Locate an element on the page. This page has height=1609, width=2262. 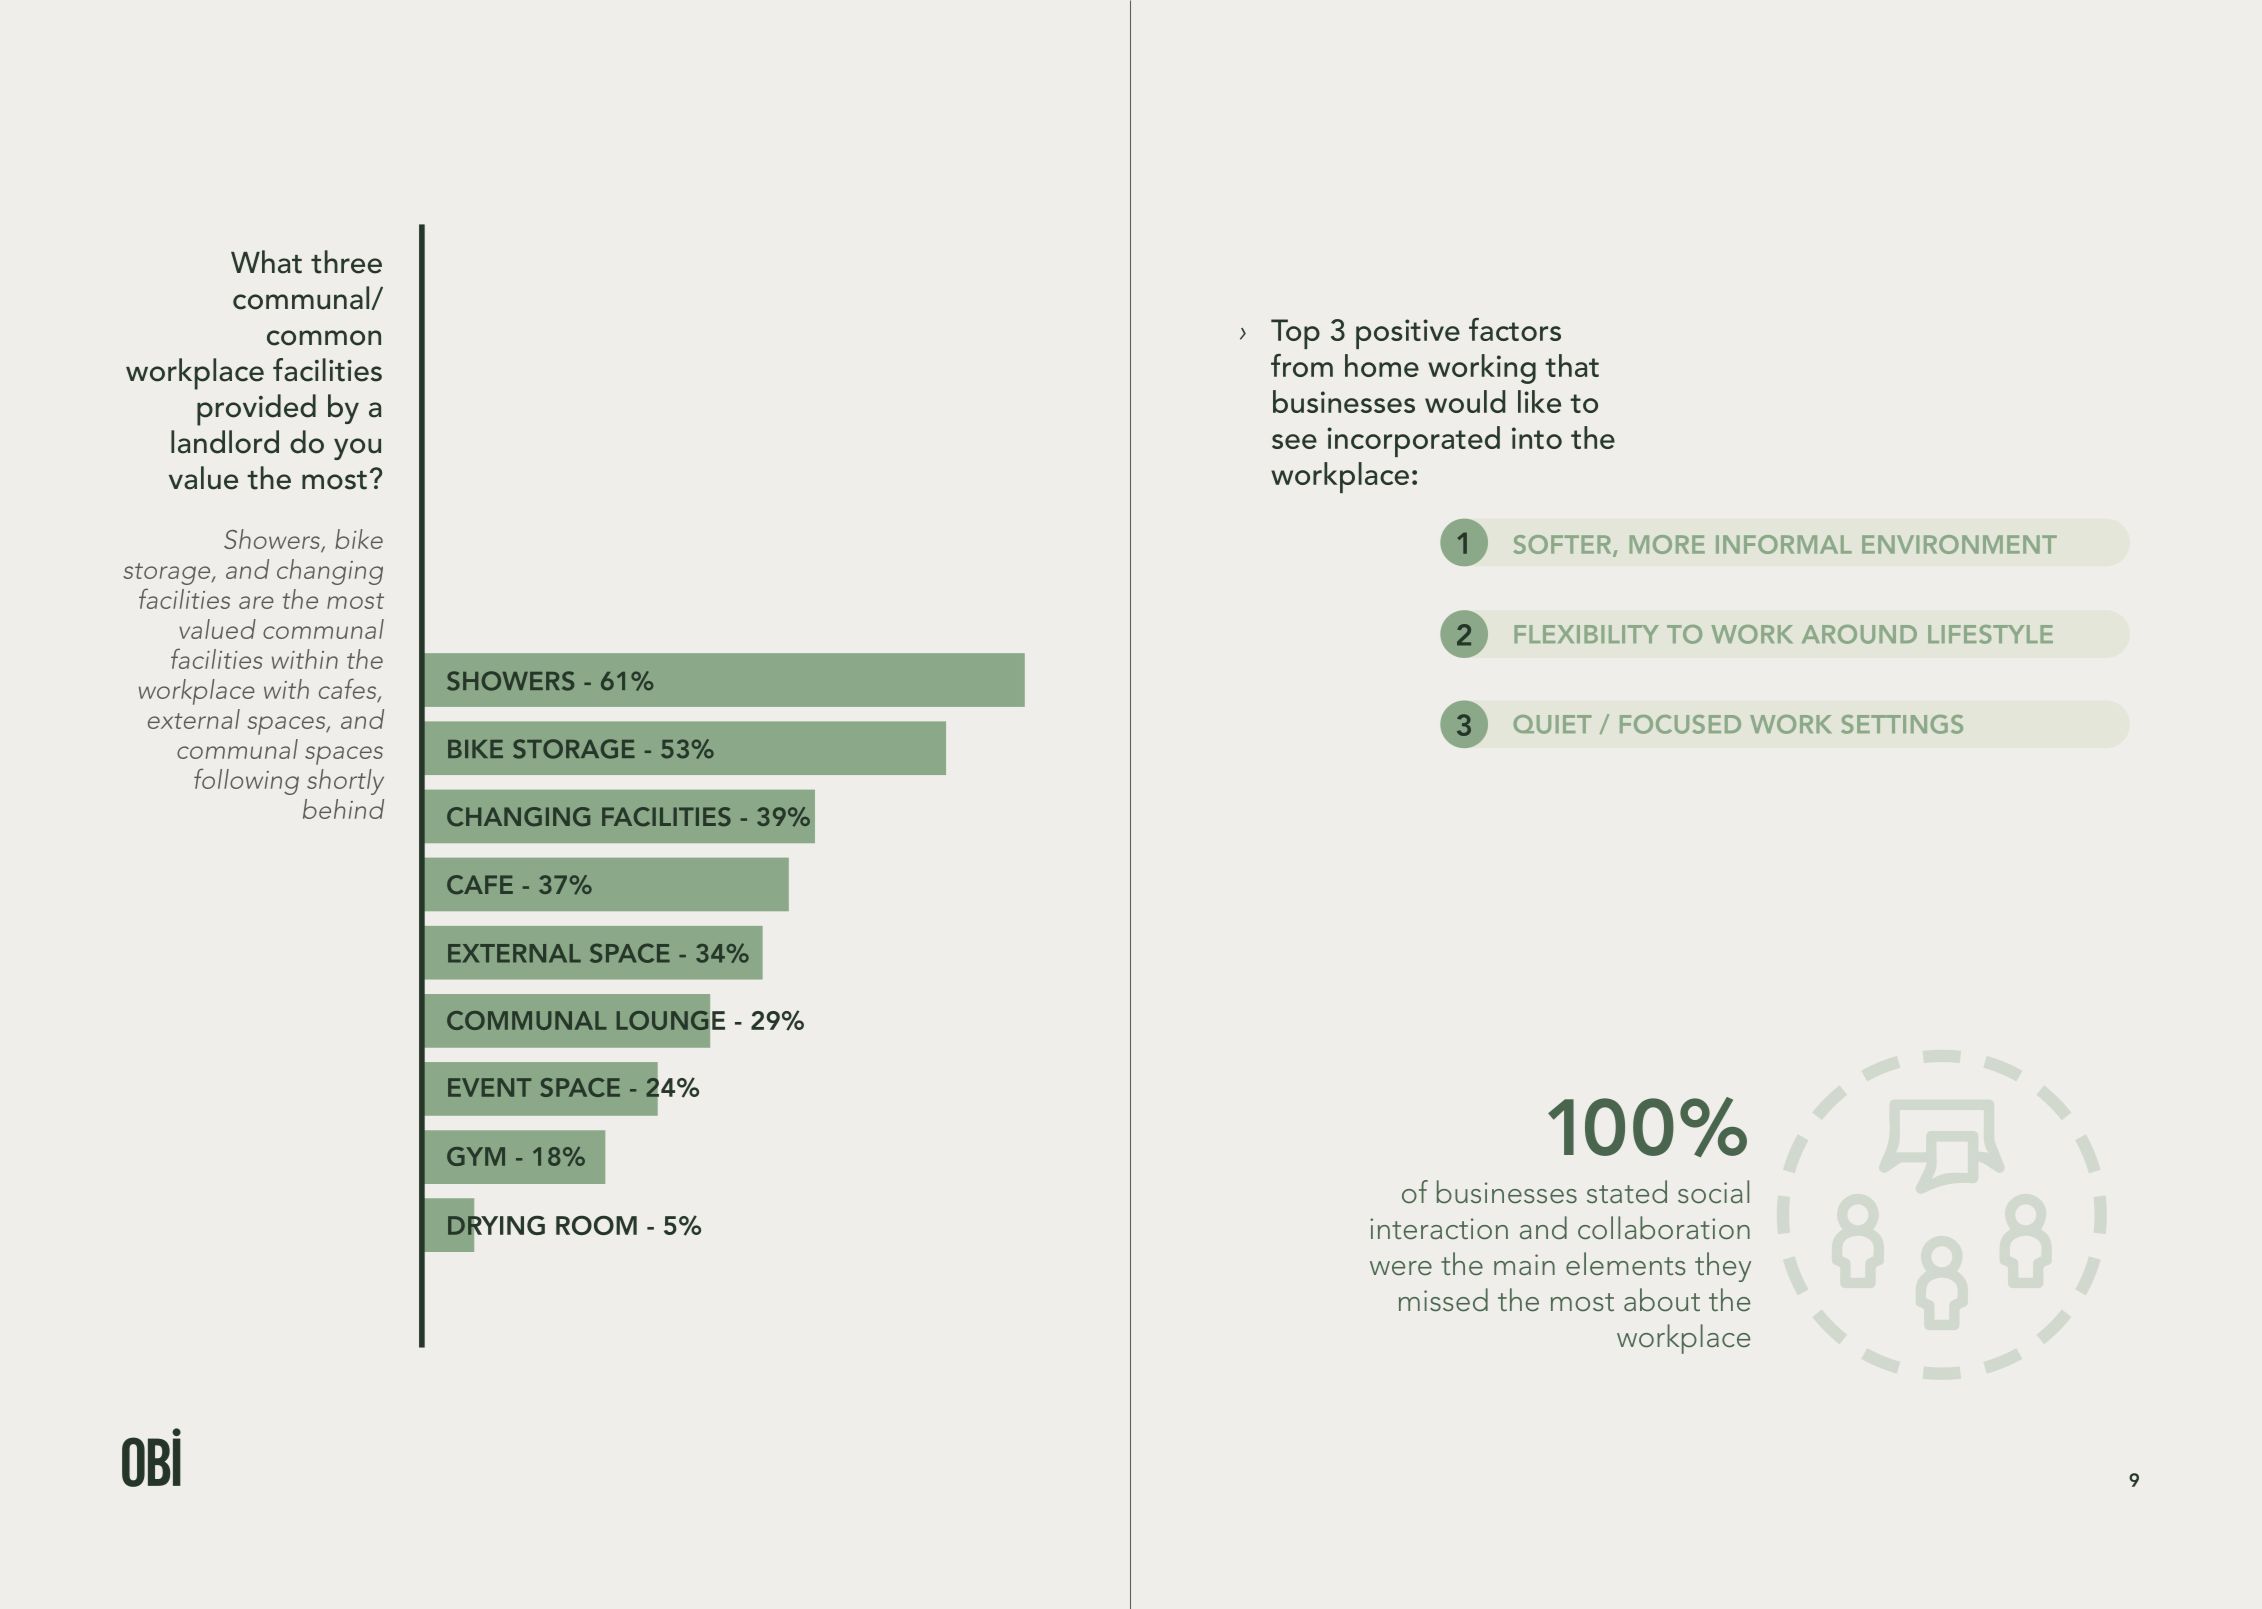
FLEXIBILITY is located at coordinates (1586, 634).
